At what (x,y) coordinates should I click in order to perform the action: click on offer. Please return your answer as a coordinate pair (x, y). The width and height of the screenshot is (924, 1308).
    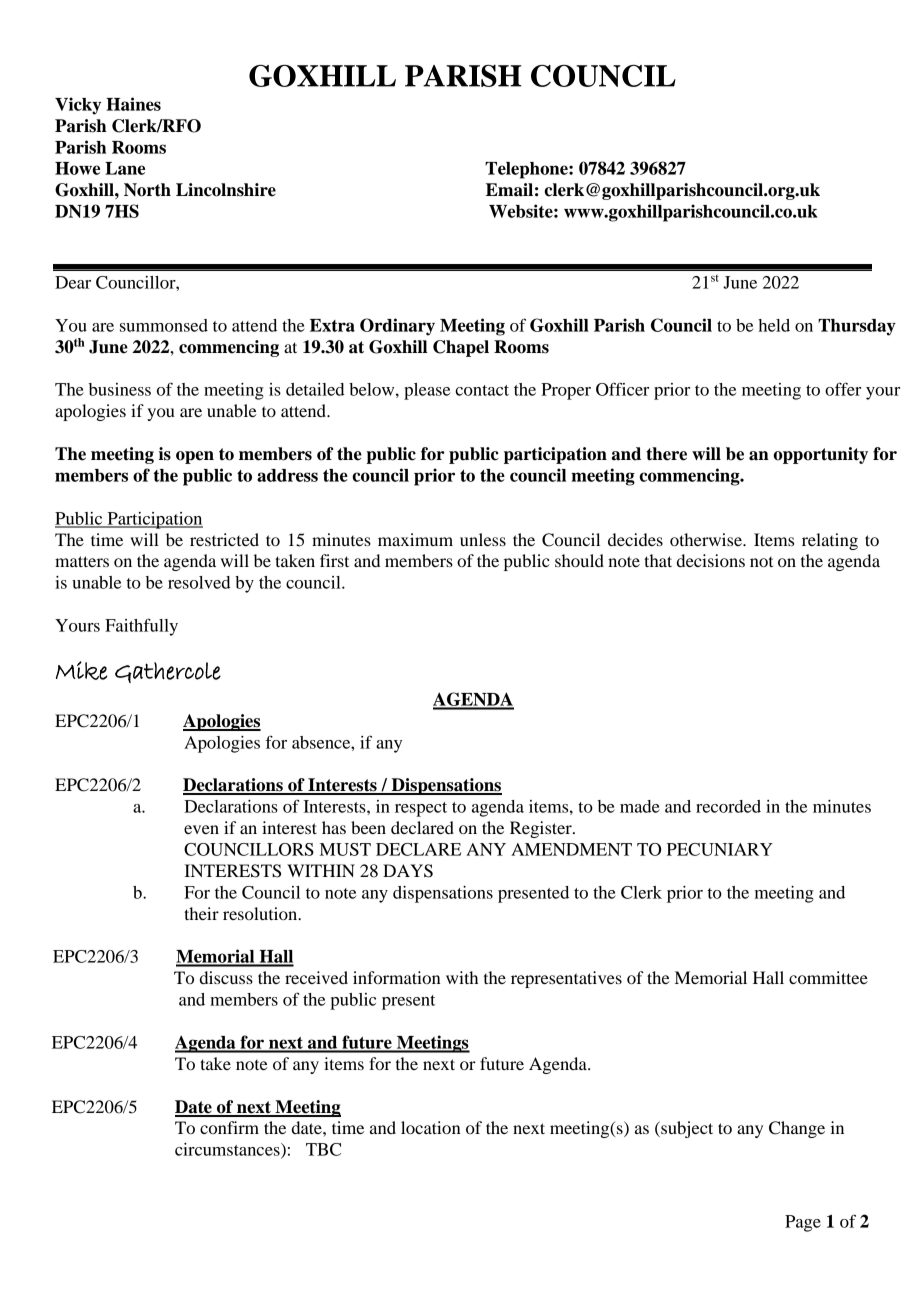
    Looking at the image, I should click on (843, 389).
